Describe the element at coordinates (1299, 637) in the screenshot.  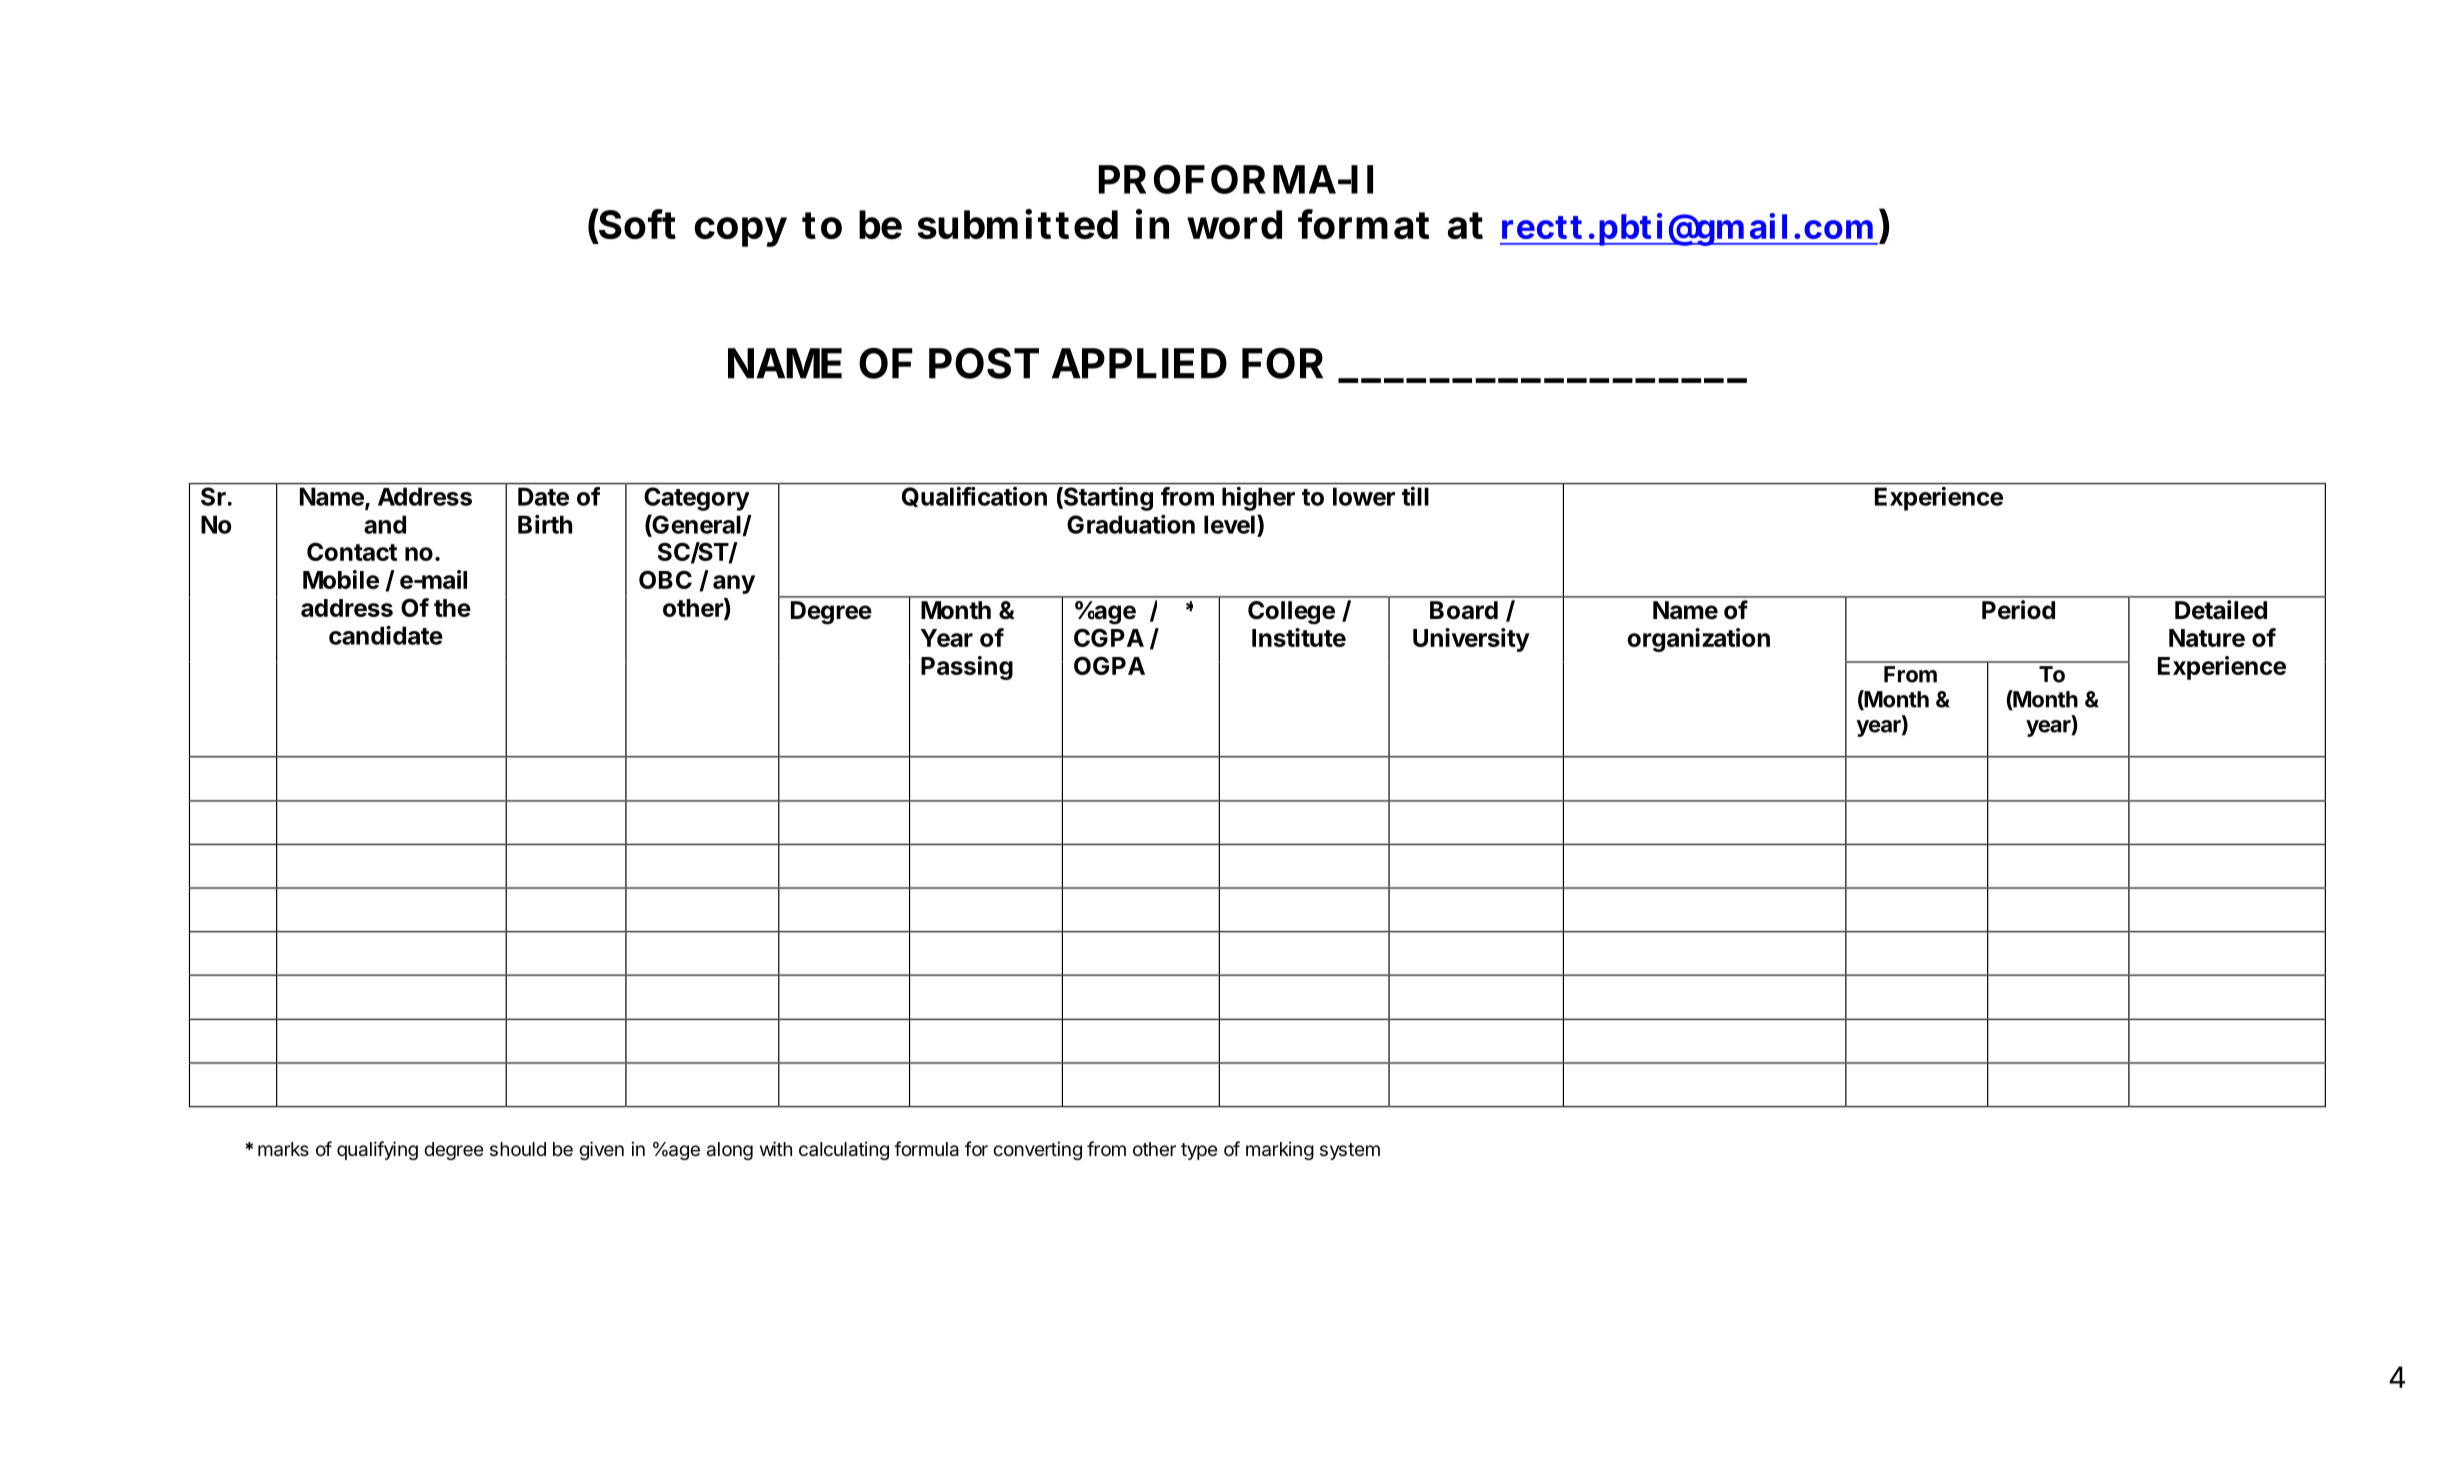
I see `Institute` at that location.
